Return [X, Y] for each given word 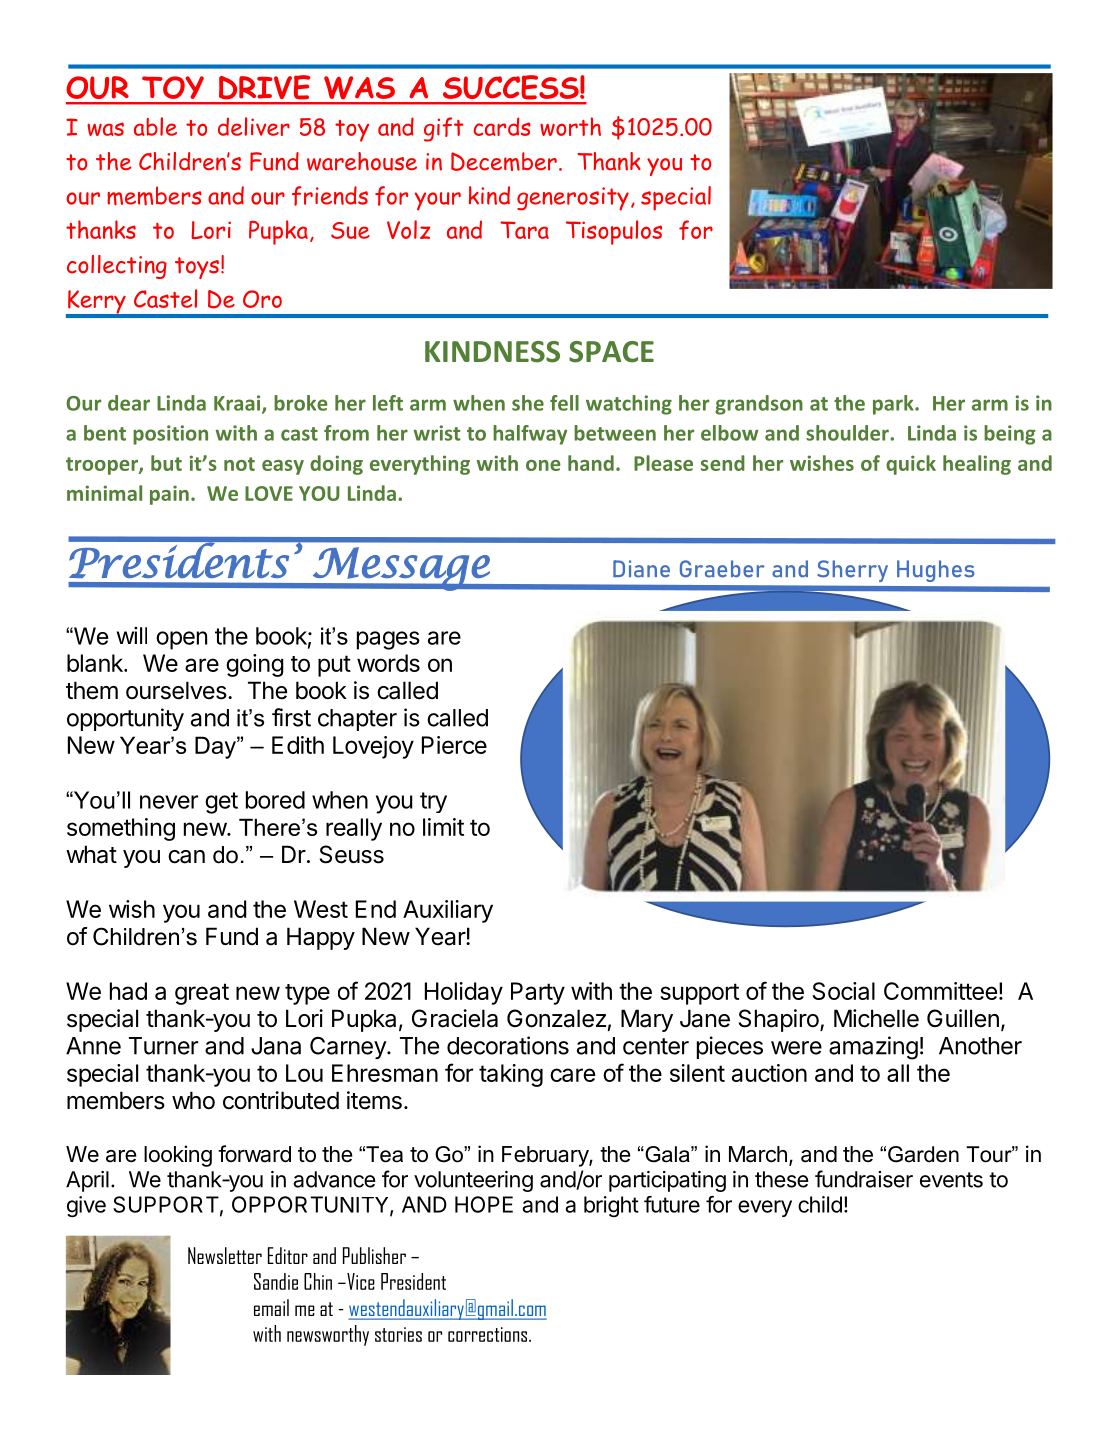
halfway [530, 435]
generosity [573, 199]
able [155, 126]
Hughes [935, 571]
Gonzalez [556, 1018]
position [170, 435]
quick [911, 465]
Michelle [876, 1018]
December [504, 161]
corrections [489, 1334]
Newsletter [225, 1255]
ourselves [176, 690]
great [202, 994]
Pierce [454, 745]
